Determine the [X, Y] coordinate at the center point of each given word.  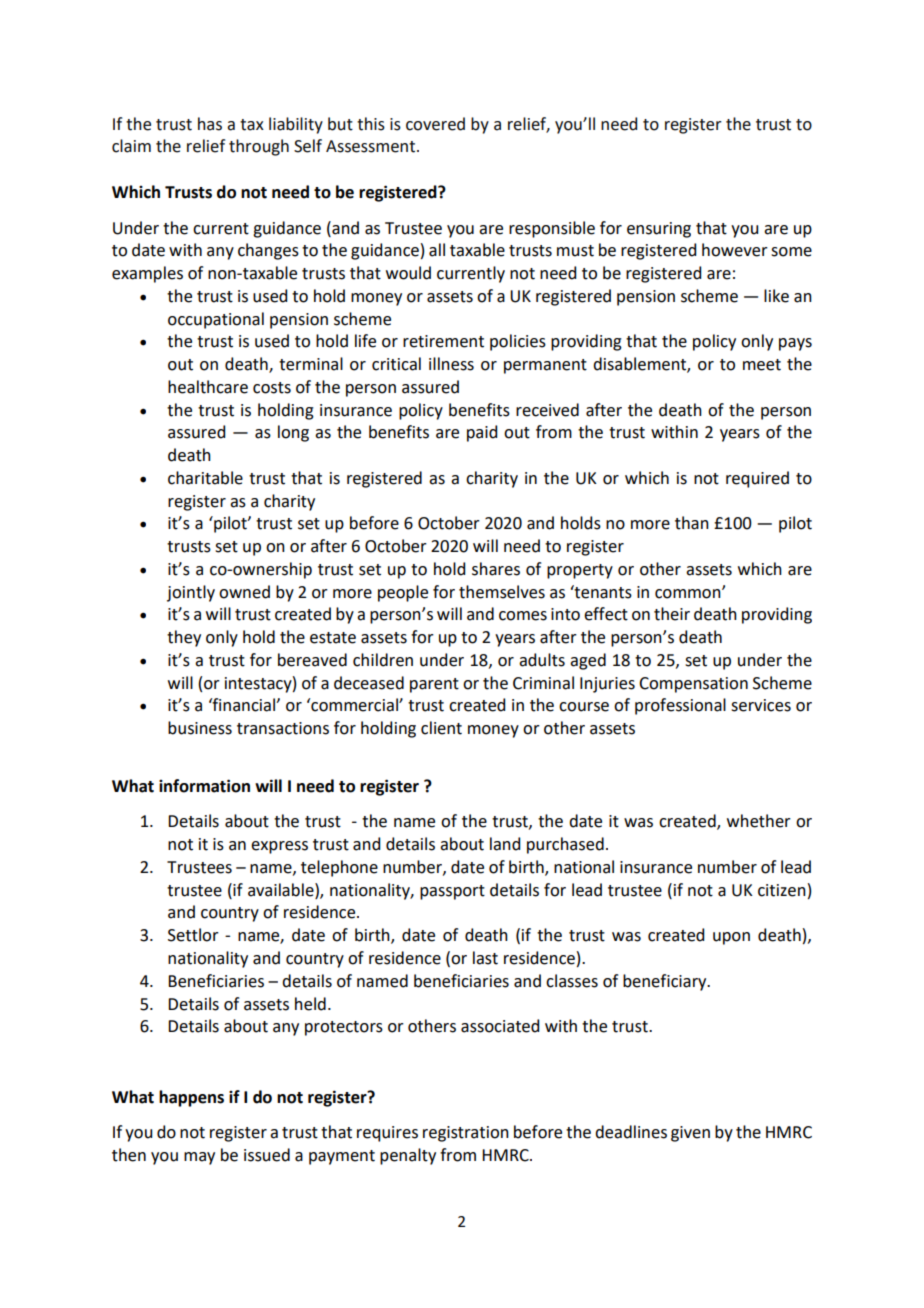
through [259, 147]
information [204, 786]
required [757, 479]
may [199, 1158]
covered [435, 124]
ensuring [659, 230]
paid [482, 433]
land [505, 844]
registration [466, 1134]
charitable [205, 478]
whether [759, 821]
